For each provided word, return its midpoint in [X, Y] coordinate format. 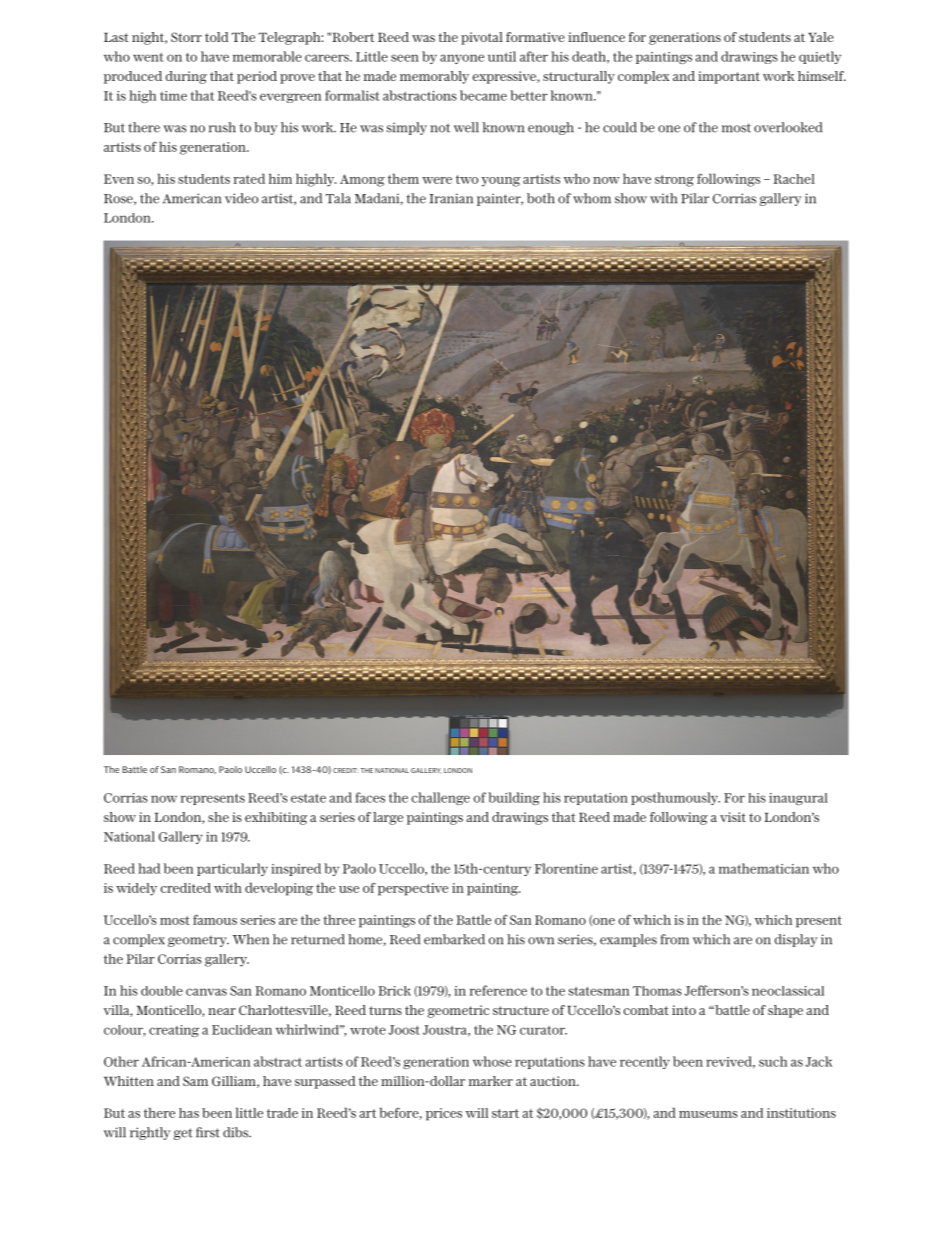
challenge [440, 798]
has [189, 1113]
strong [674, 181]
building [514, 798]
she [218, 817]
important [729, 77]
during [186, 77]
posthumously [675, 798]
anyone [462, 59]
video [242, 198]
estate [308, 798]
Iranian [451, 198]
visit [733, 817]
